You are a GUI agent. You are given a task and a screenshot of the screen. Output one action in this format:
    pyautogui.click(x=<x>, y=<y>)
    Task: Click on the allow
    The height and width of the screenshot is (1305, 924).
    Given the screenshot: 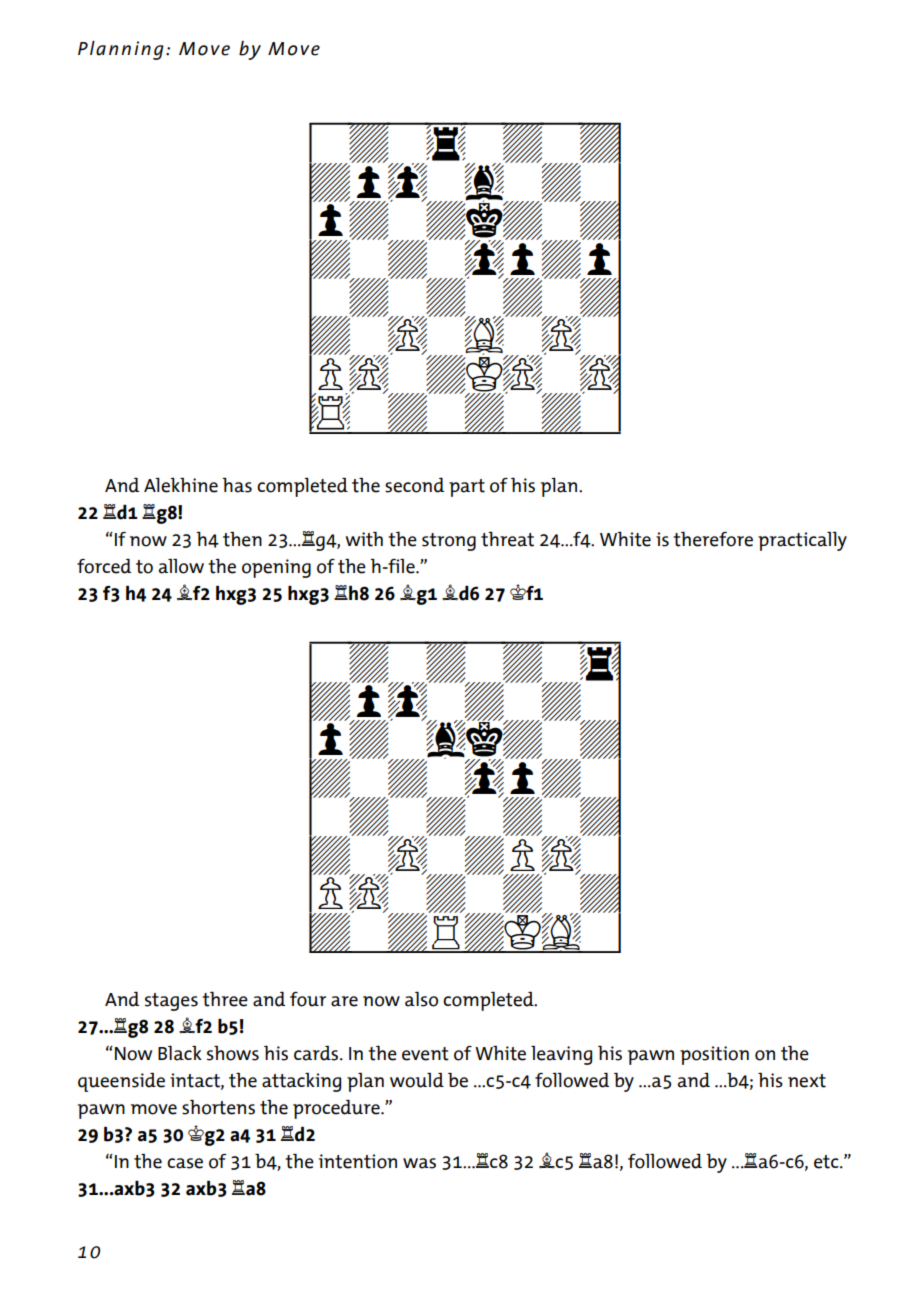 What is the action you would take?
    pyautogui.click(x=181, y=566)
